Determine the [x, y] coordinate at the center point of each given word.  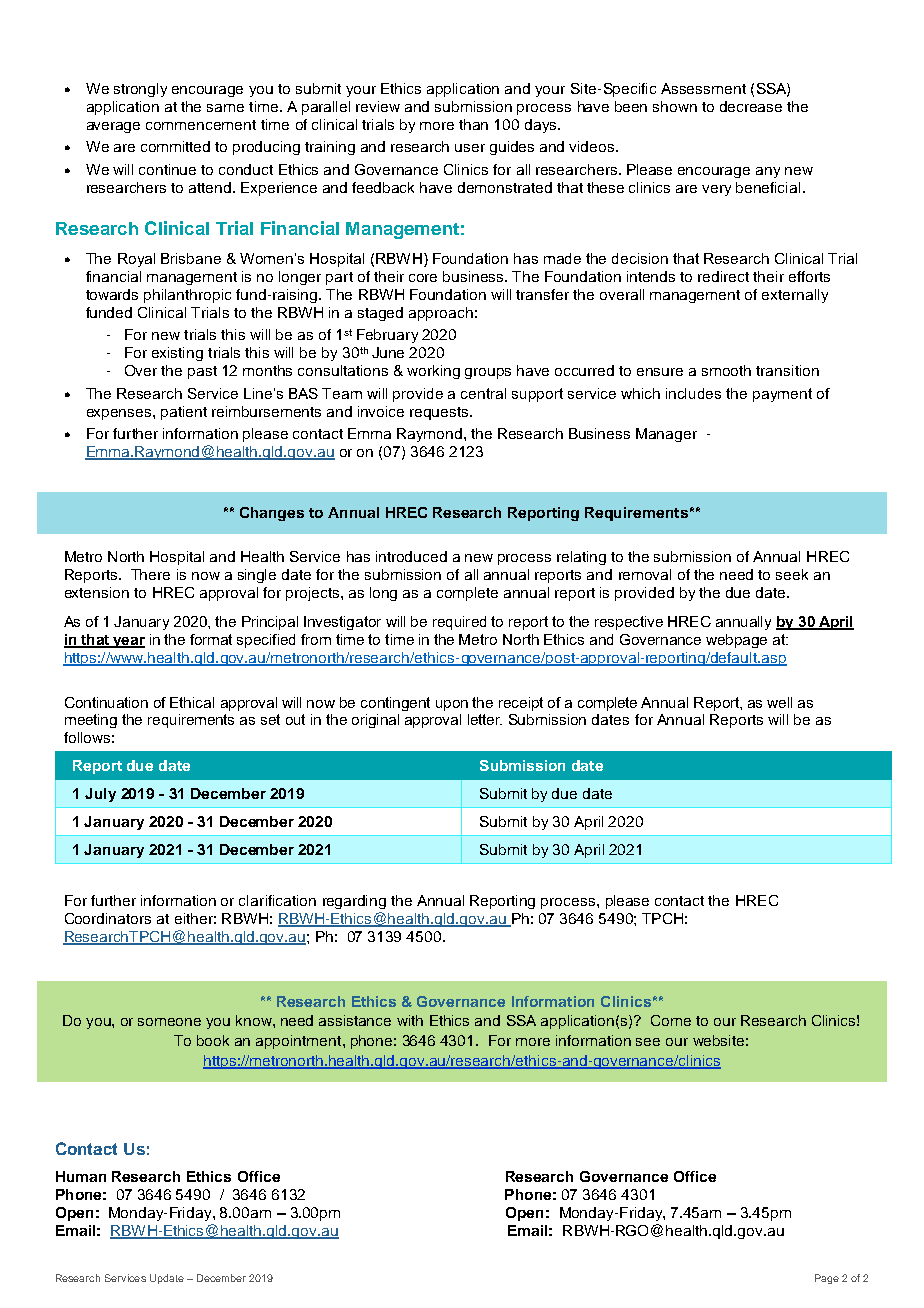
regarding [354, 902]
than [473, 124]
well [779, 702]
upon [452, 705]
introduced [411, 556]
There [150, 574]
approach [441, 314]
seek [792, 574]
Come [671, 1020]
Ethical [192, 702]
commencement [201, 125]
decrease [751, 106]
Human [81, 1176]
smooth [726, 370]
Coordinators [108, 918]
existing [177, 354]
